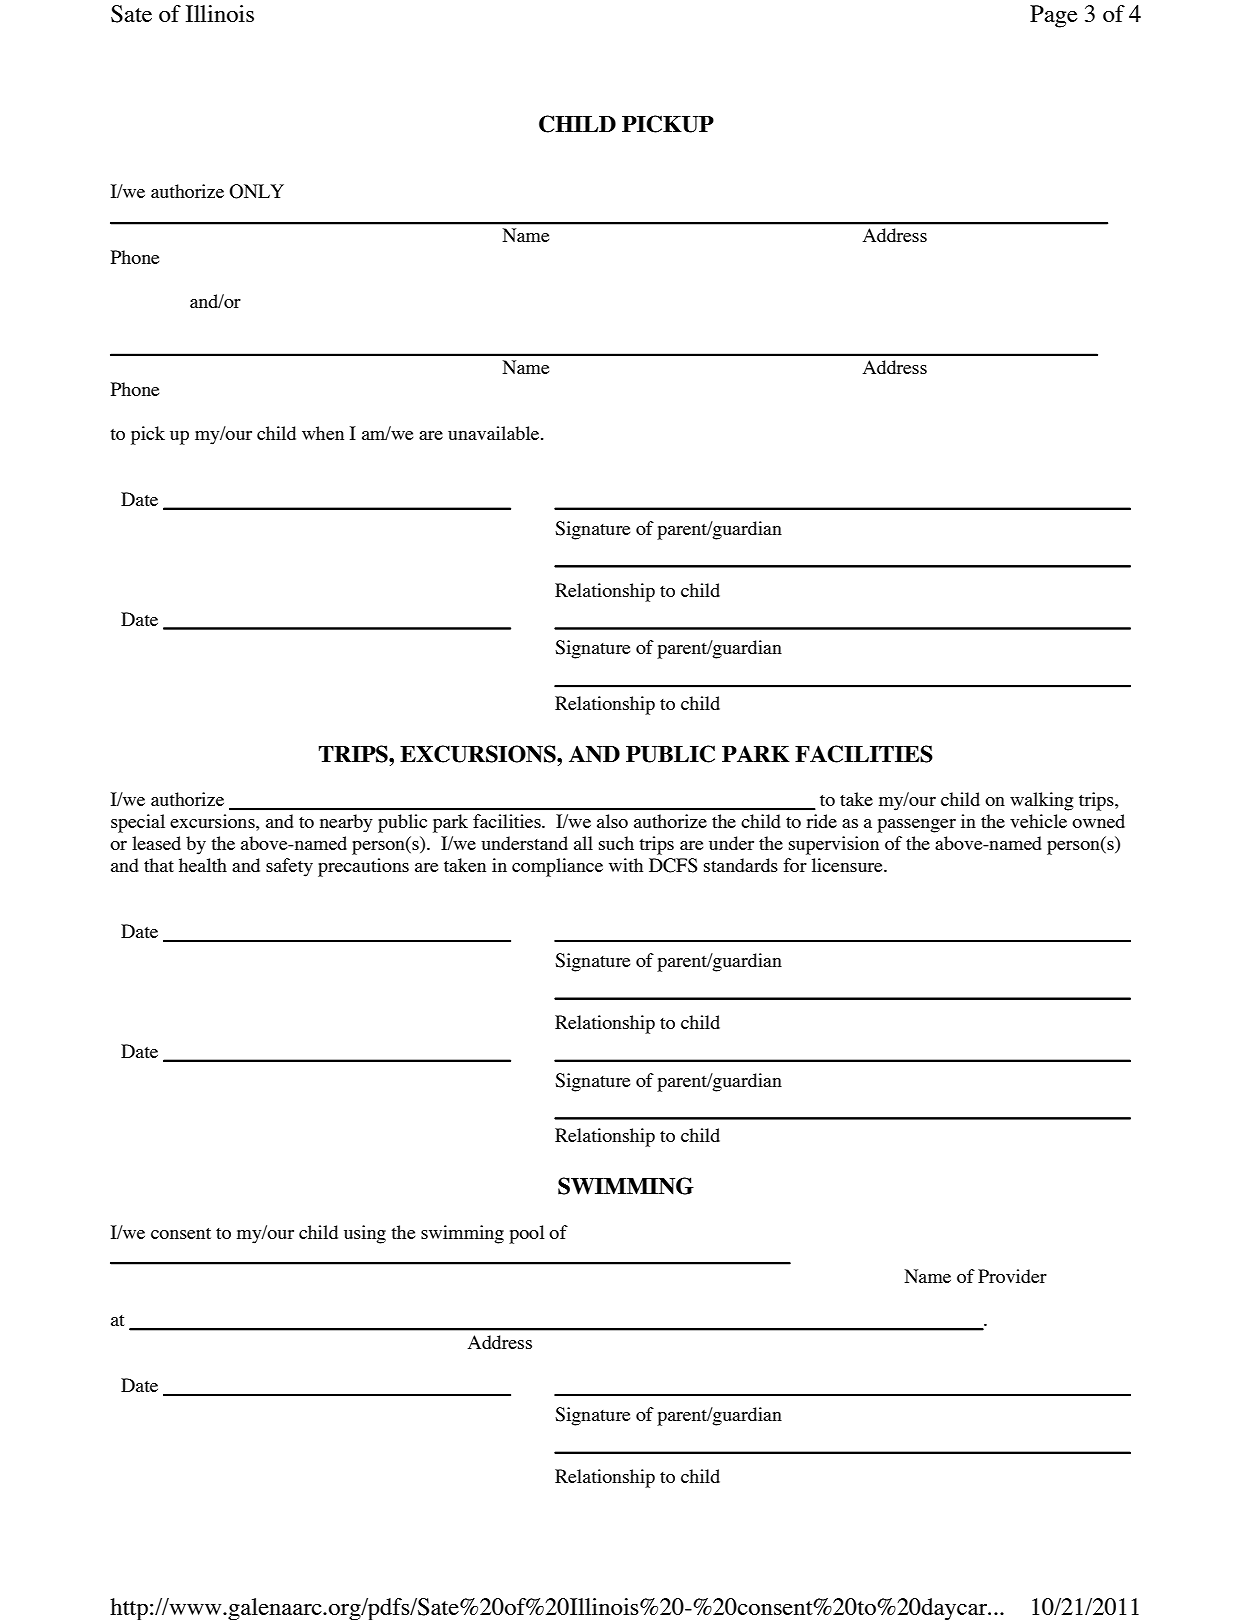 The image size is (1252, 1620). Describe the element at coordinates (156, 843) in the screenshot. I see `leased` at that location.
